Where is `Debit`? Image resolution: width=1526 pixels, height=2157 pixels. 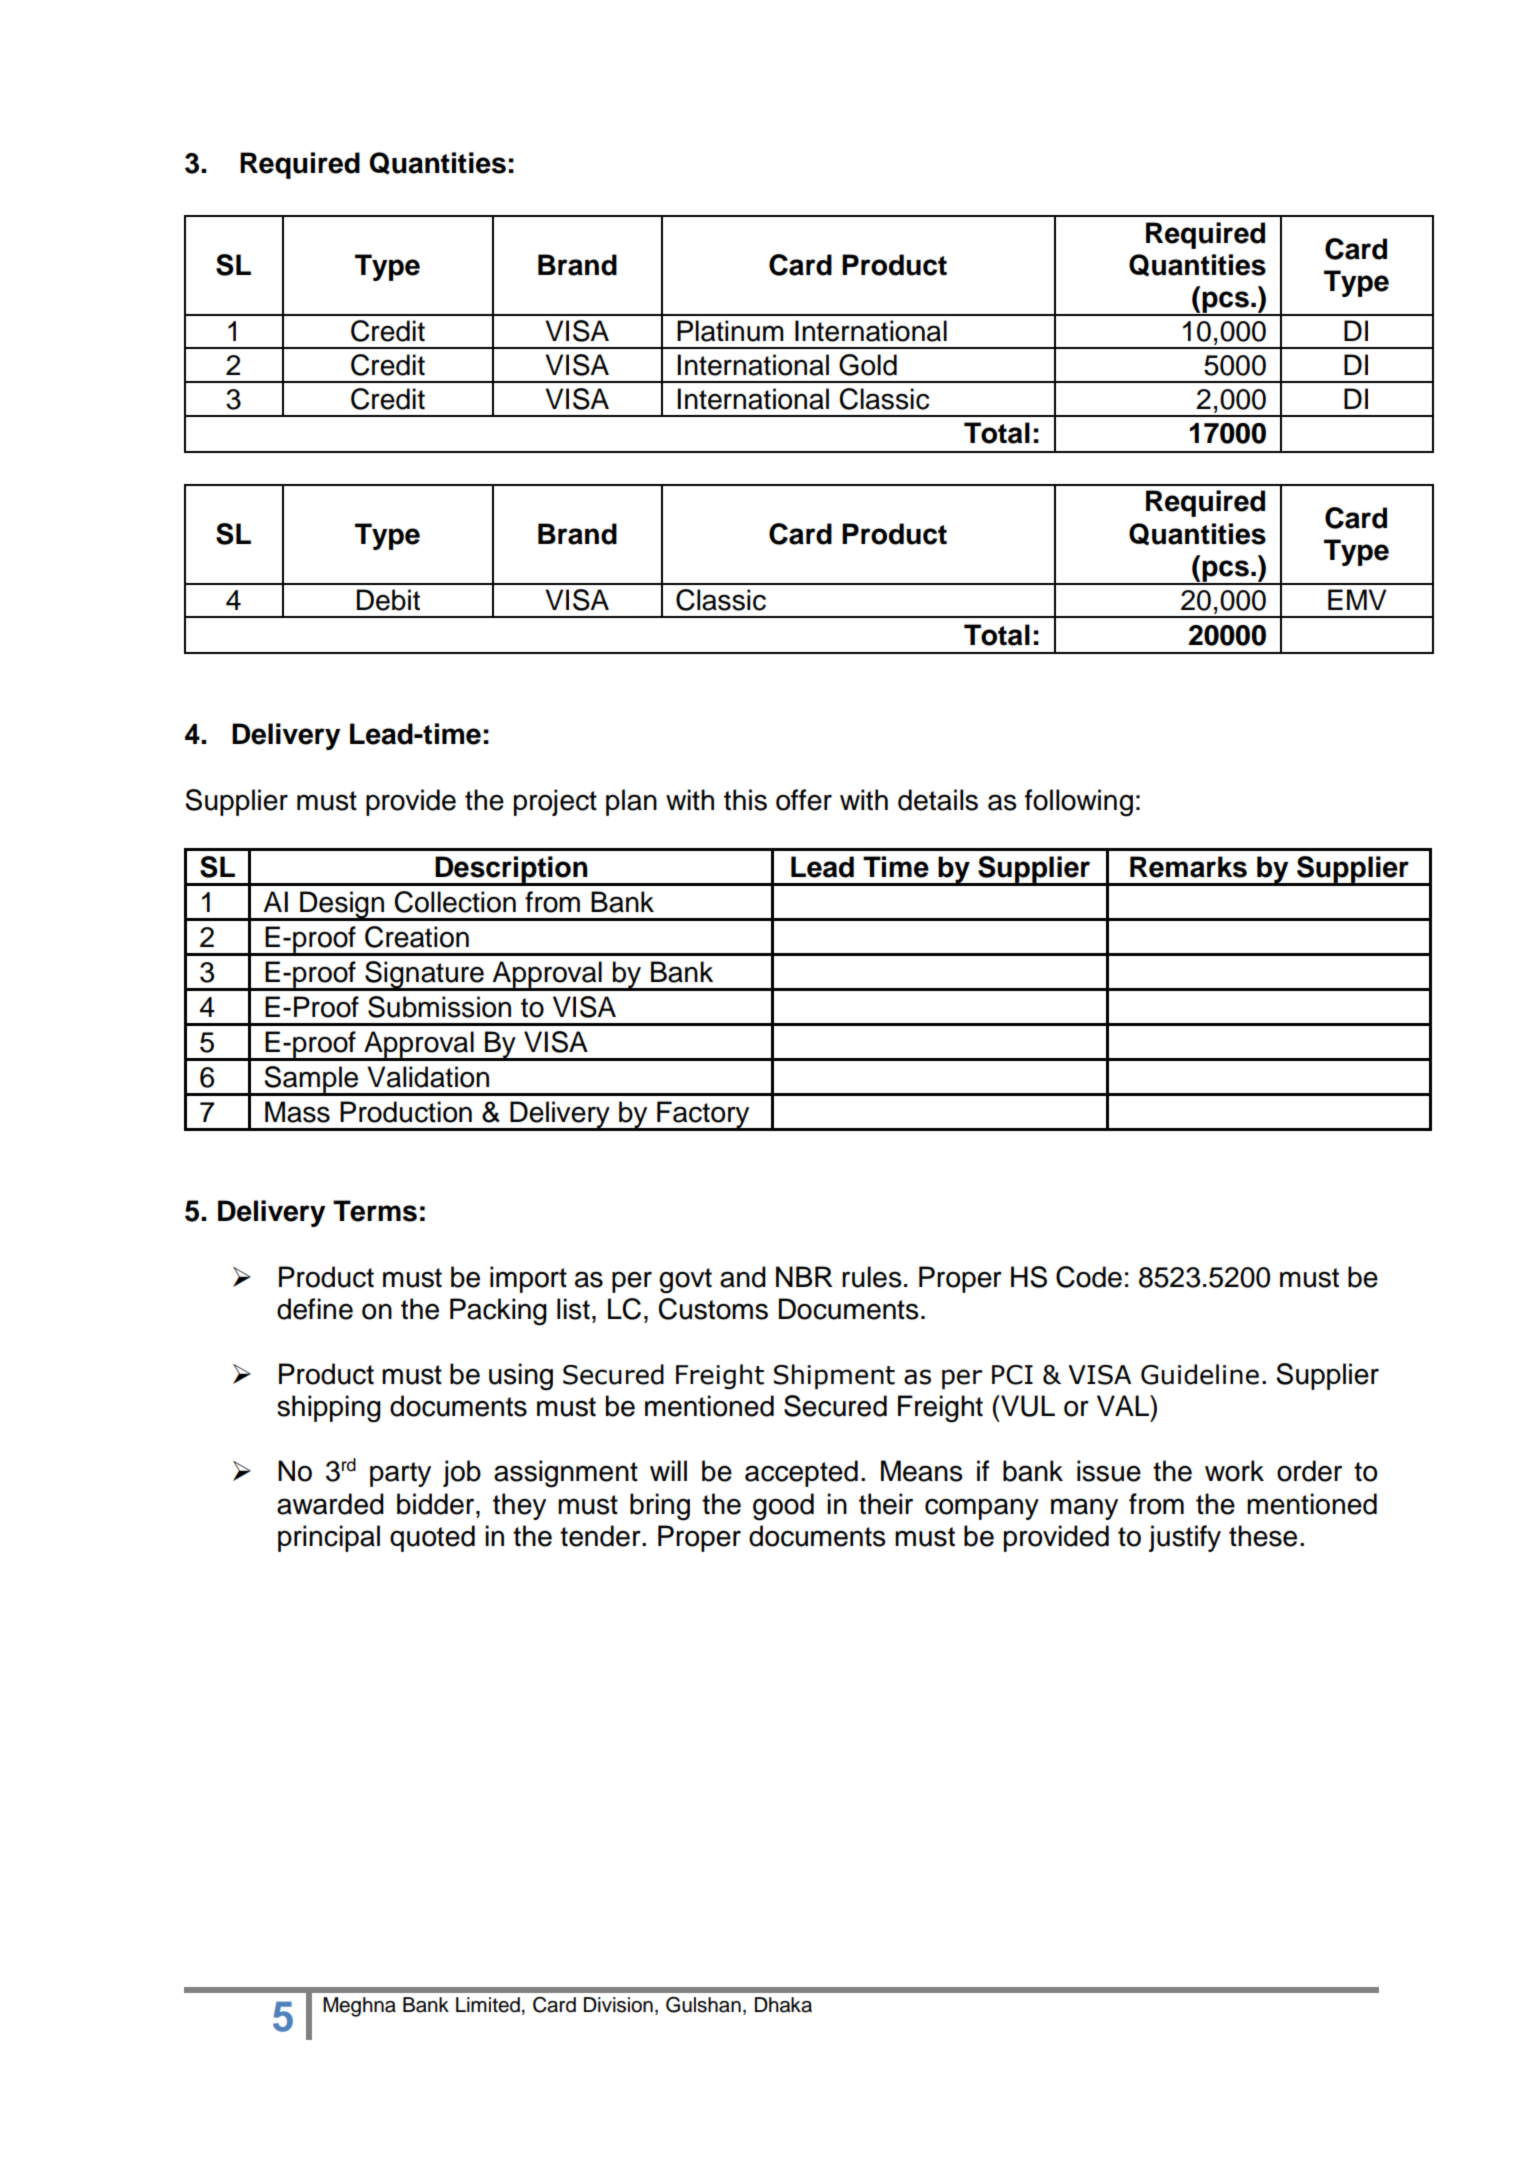
Debit is located at coordinates (388, 600).
